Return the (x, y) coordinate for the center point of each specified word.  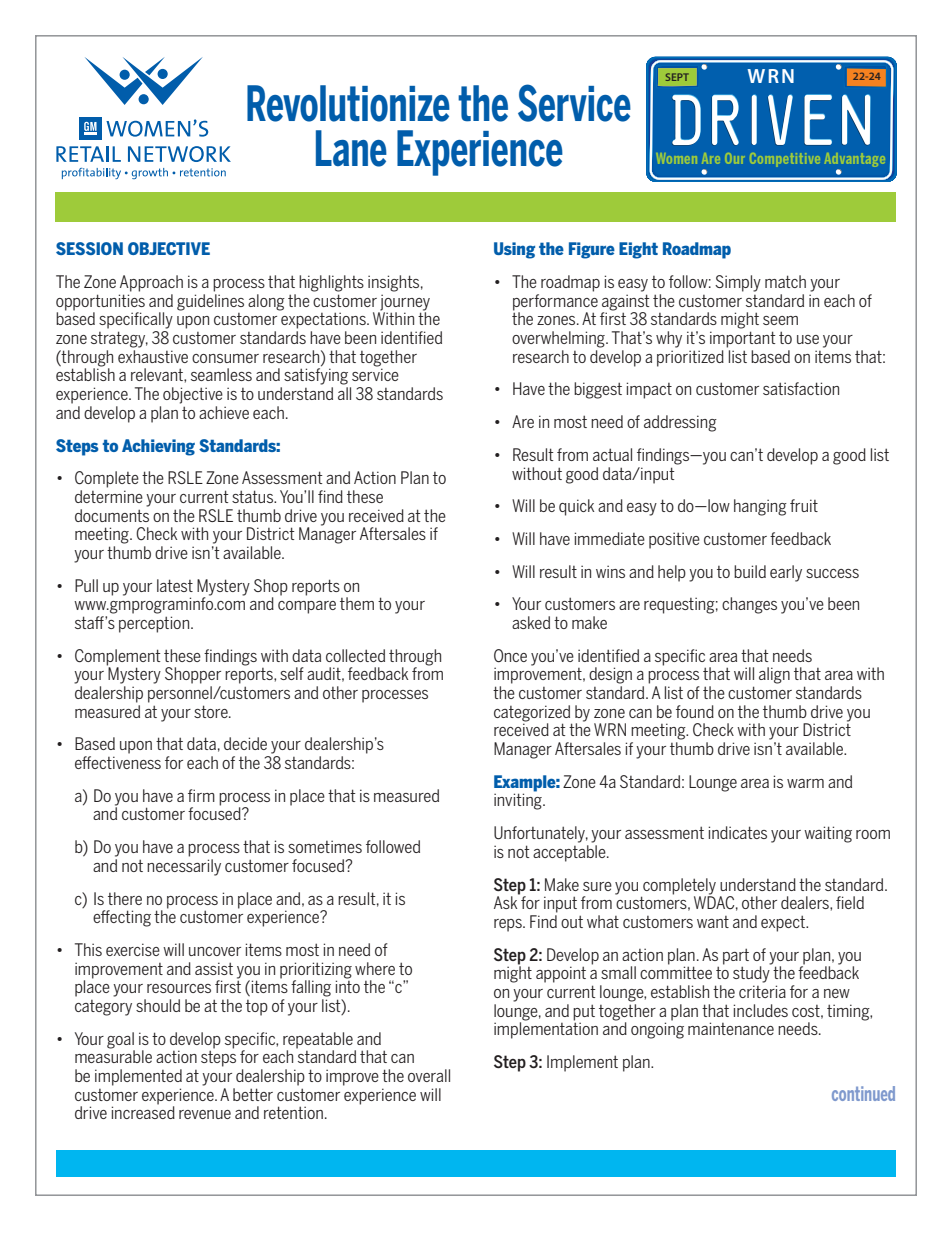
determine (109, 496)
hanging (760, 507)
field (850, 902)
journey (404, 303)
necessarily (184, 867)
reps (509, 925)
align (774, 675)
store (212, 711)
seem (780, 320)
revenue (205, 1114)
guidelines (210, 302)
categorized (533, 714)
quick (576, 507)
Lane (351, 148)
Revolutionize (348, 103)
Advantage (854, 161)
